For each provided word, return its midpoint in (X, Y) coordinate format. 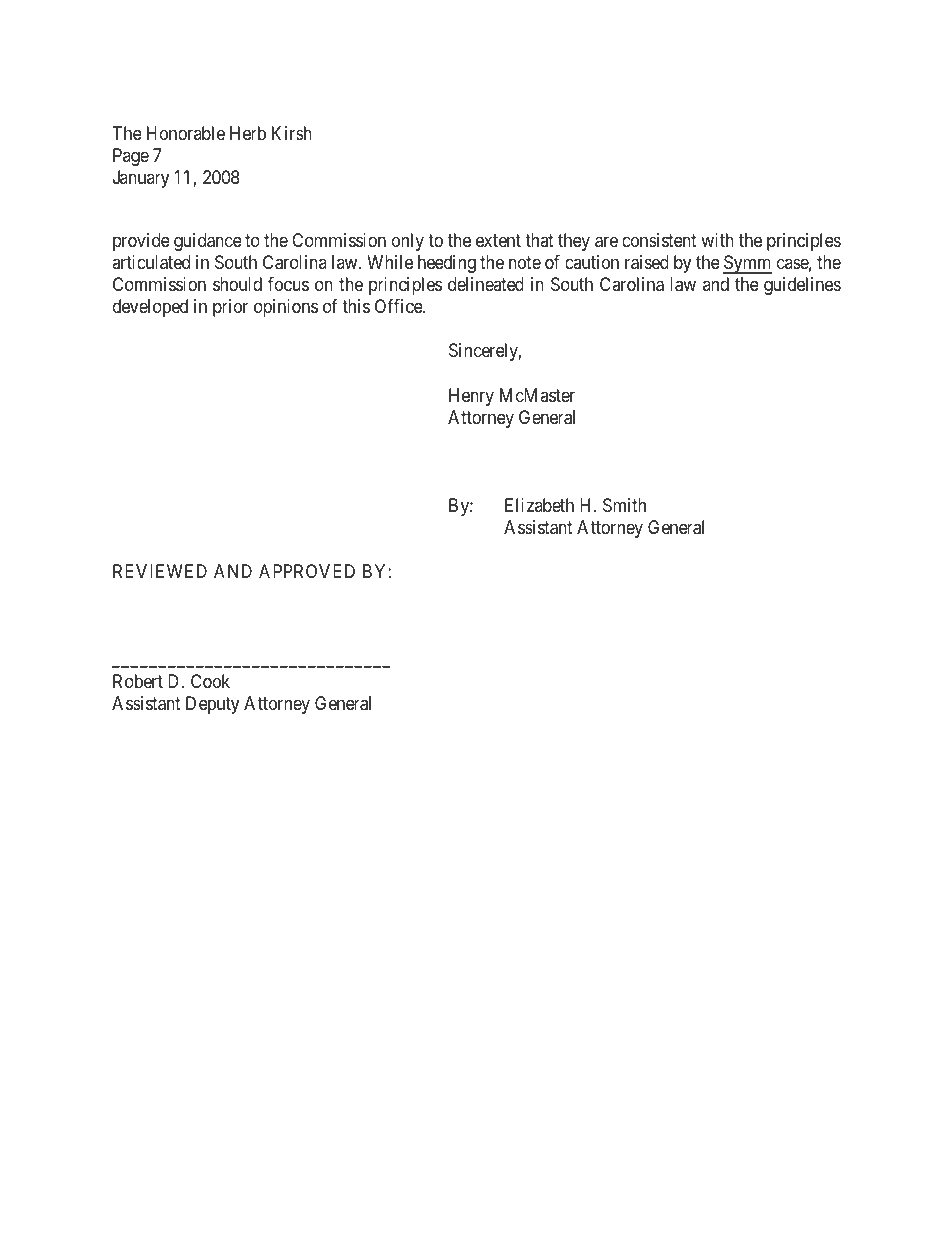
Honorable (186, 133)
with (717, 240)
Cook (210, 681)
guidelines (802, 286)
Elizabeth (539, 505)
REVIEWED (160, 571)
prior (230, 308)
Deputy (212, 705)
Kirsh (292, 133)
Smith (624, 505)
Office (399, 306)
